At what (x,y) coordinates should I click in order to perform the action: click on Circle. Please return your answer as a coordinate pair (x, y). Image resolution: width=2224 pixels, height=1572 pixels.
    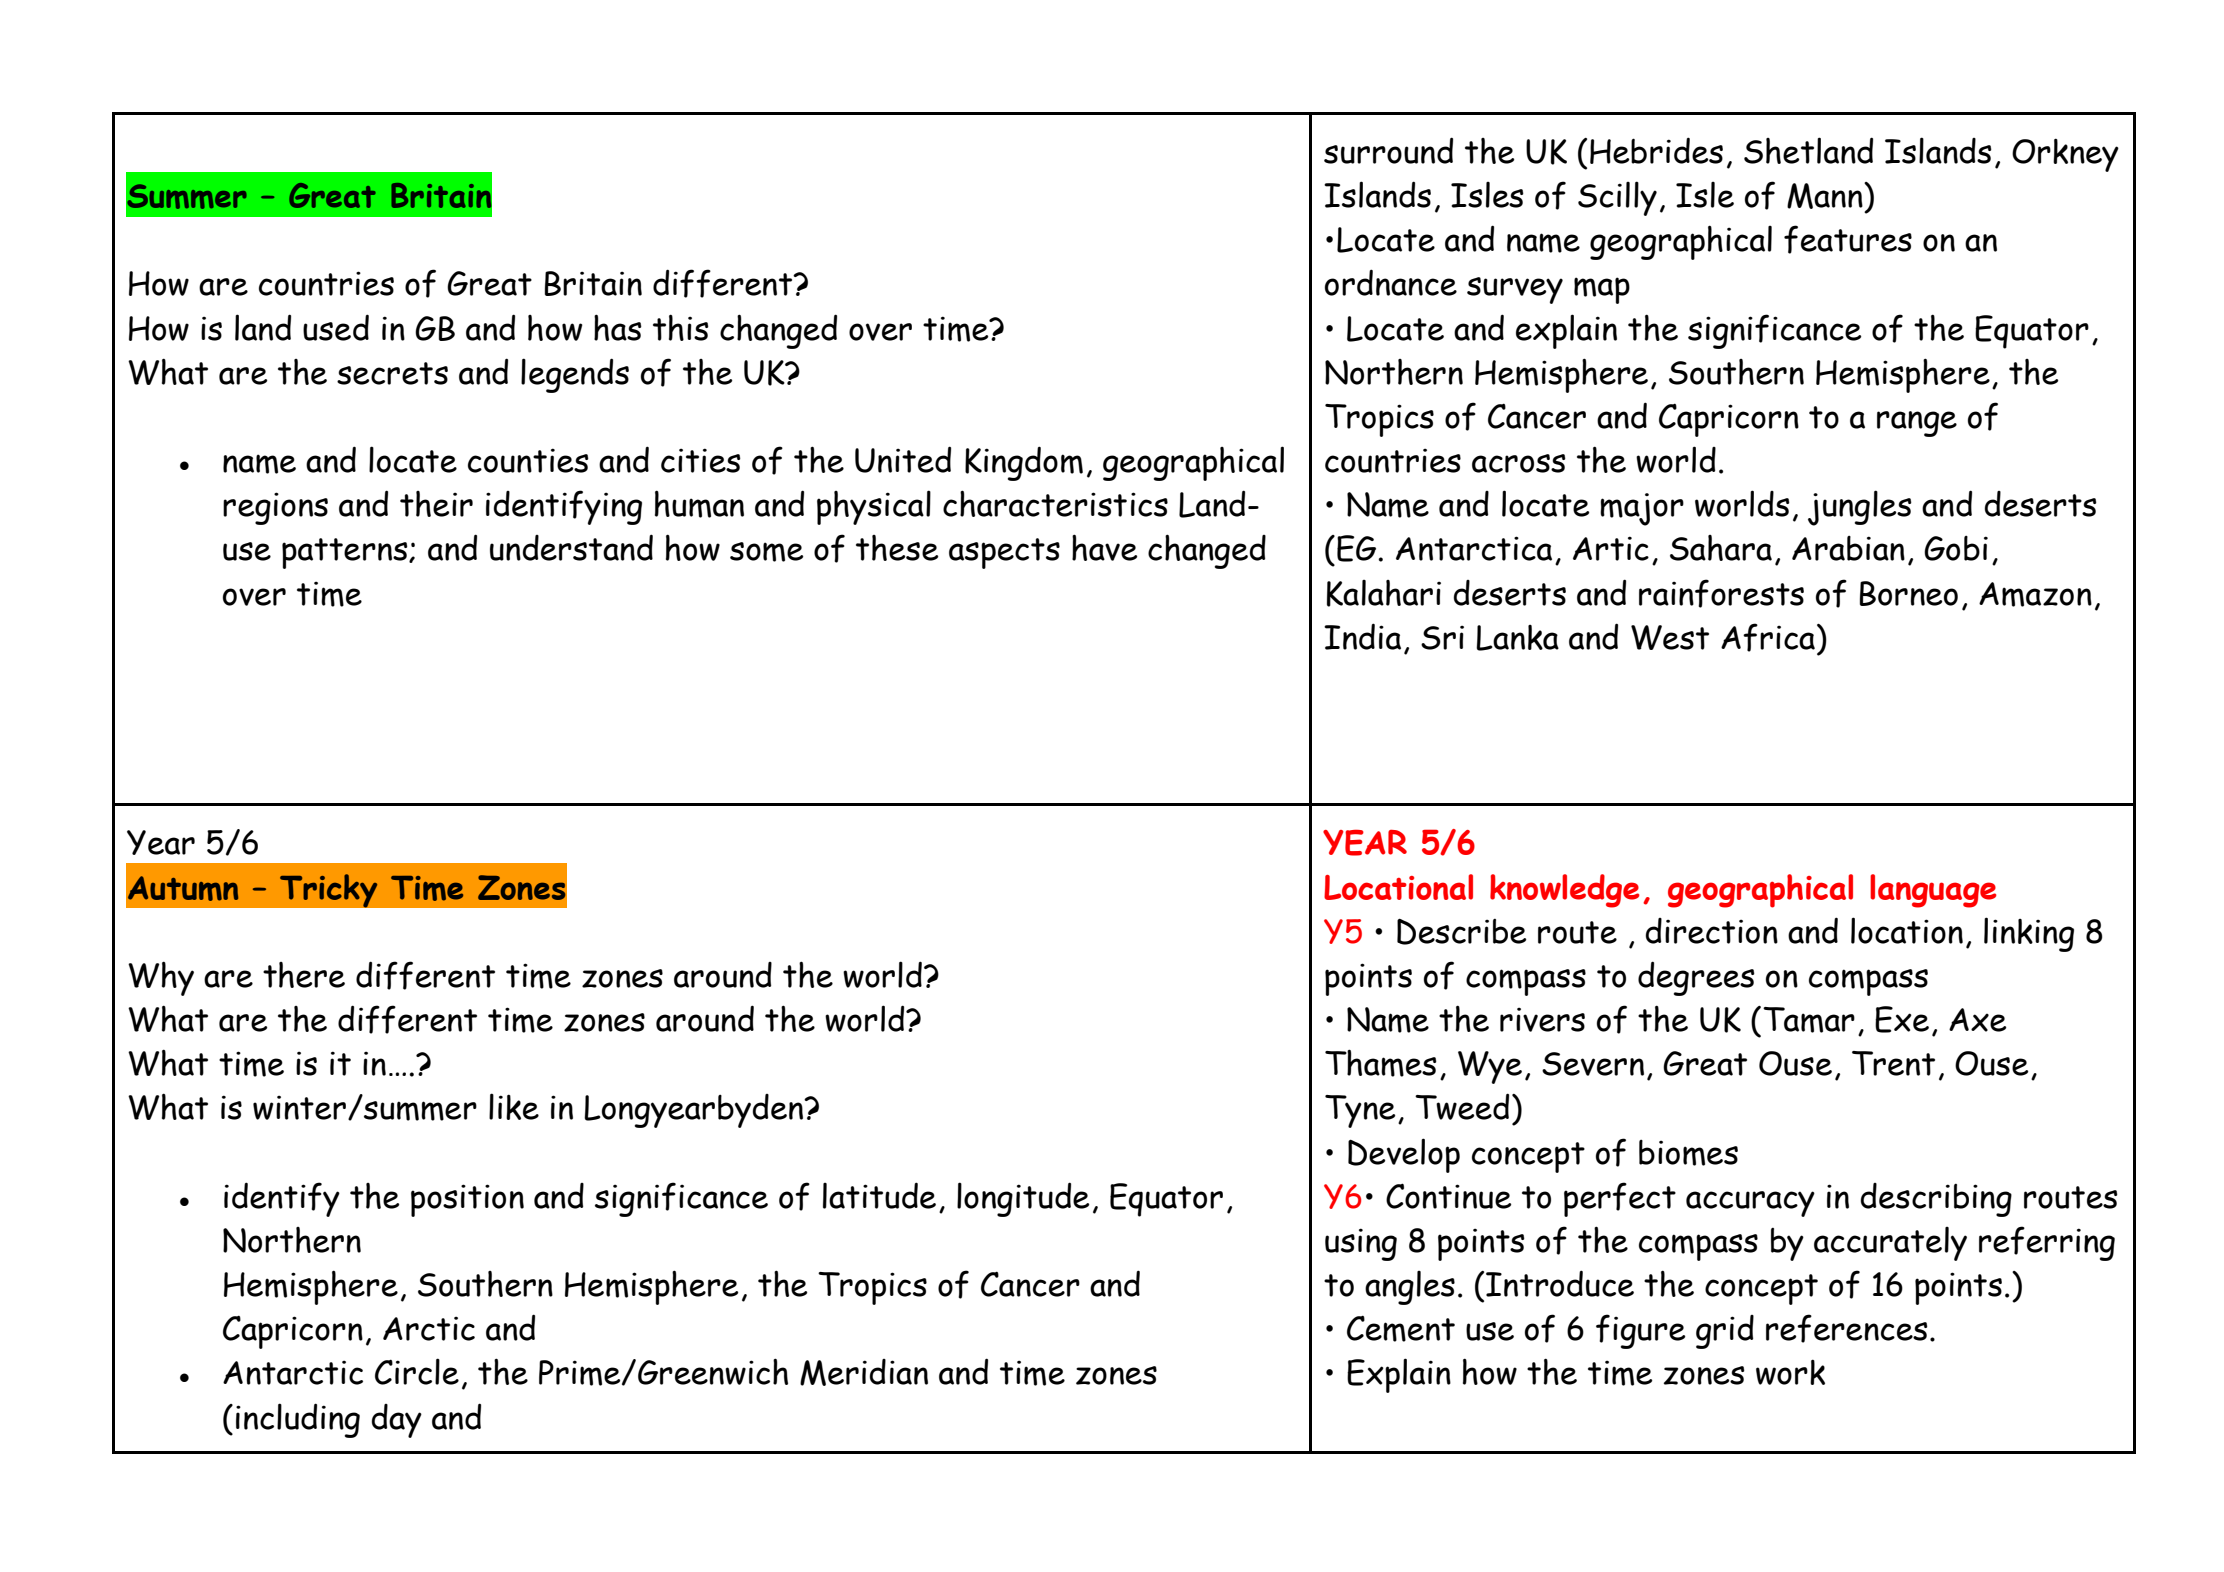
    Looking at the image, I should click on (417, 1371).
